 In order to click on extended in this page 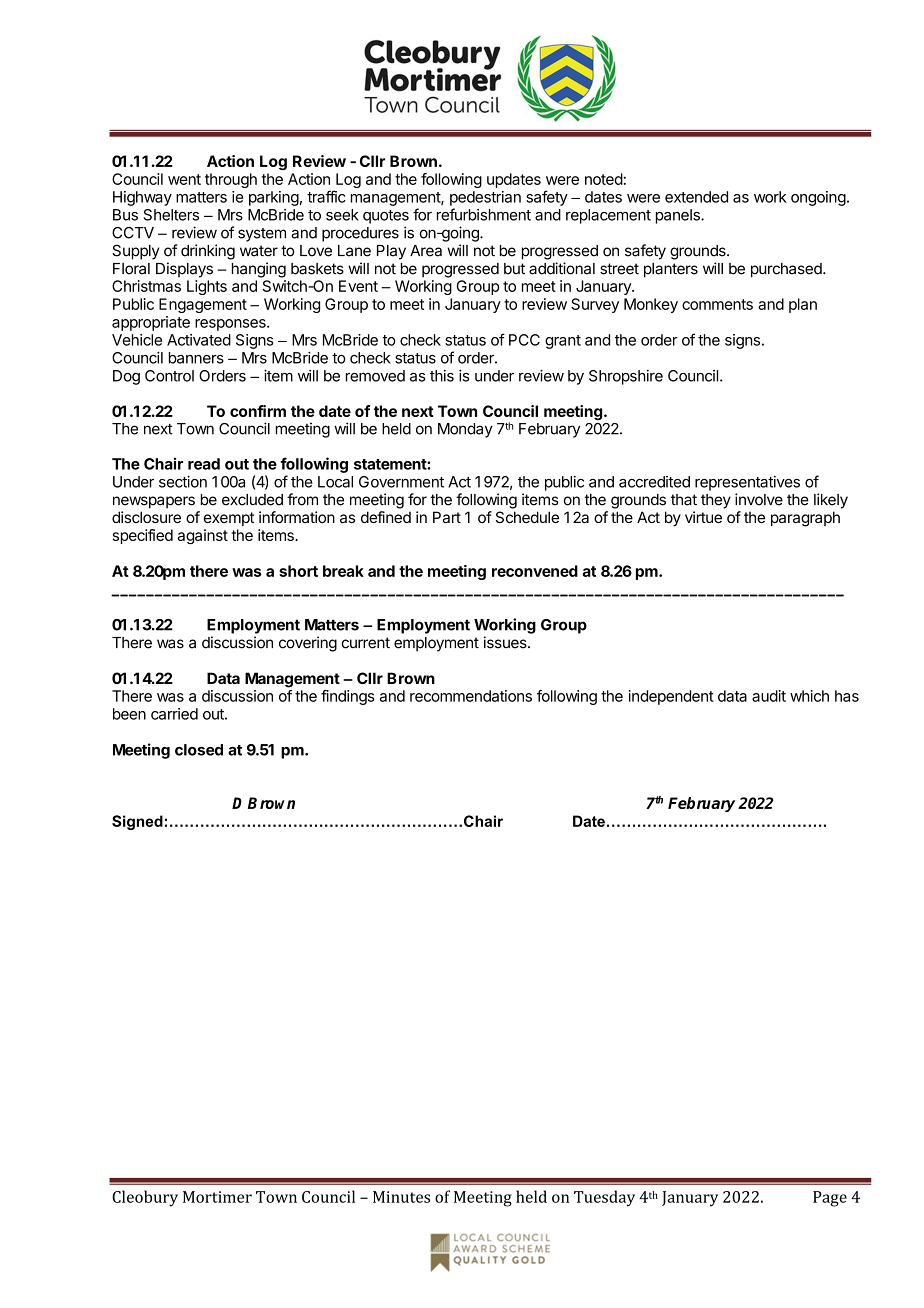, I will do `click(696, 197)`.
